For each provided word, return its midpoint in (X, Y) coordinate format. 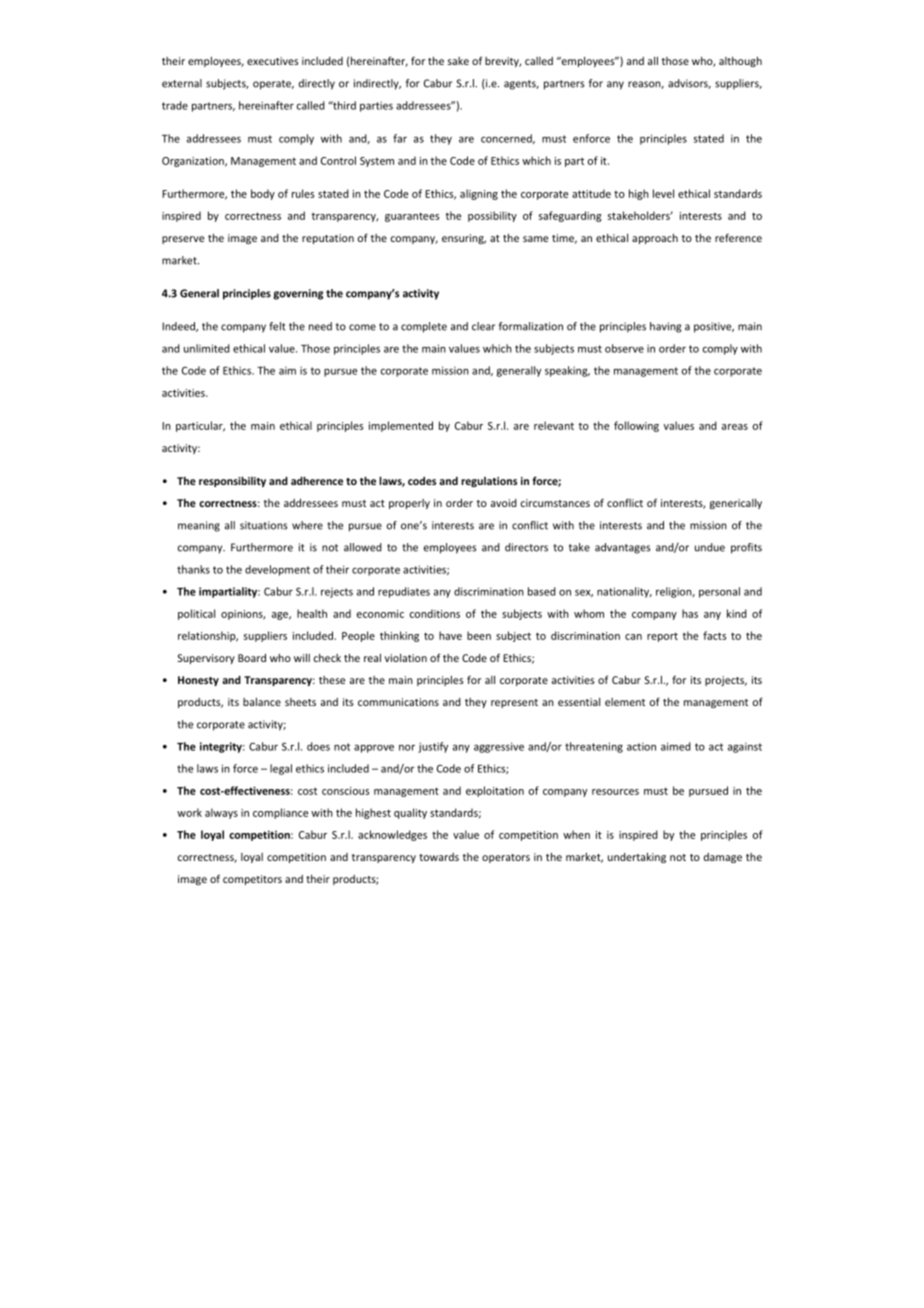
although (740, 61)
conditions (435, 613)
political (196, 614)
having (666, 327)
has (690, 613)
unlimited (207, 348)
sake (458, 61)
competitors (252, 880)
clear (483, 326)
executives (273, 61)
